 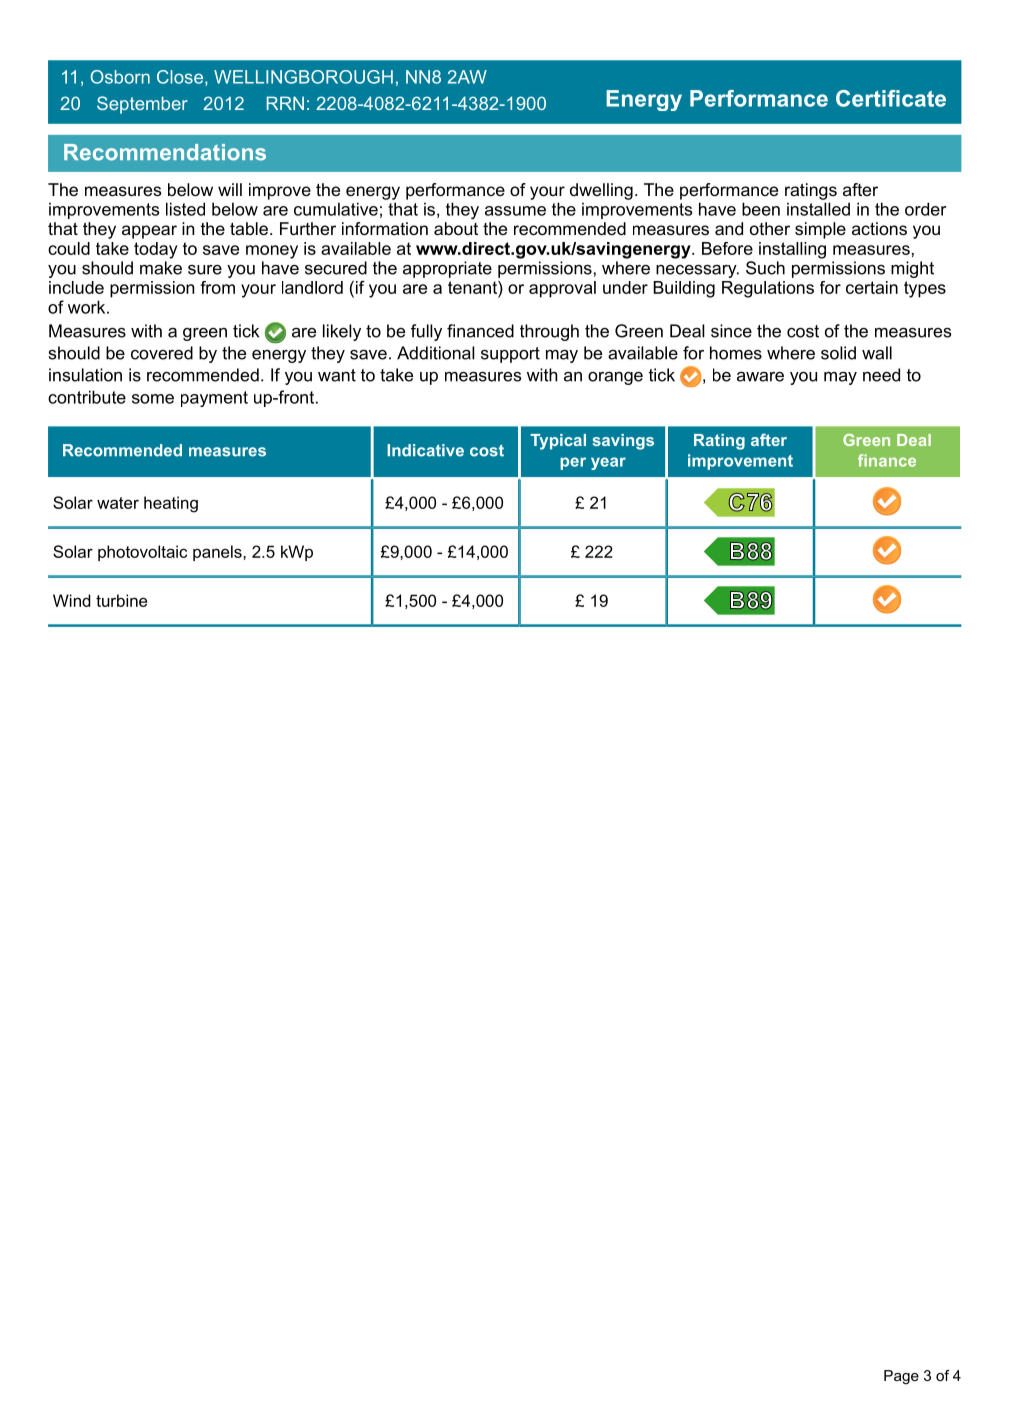 I want to click on September, so click(x=142, y=105).
